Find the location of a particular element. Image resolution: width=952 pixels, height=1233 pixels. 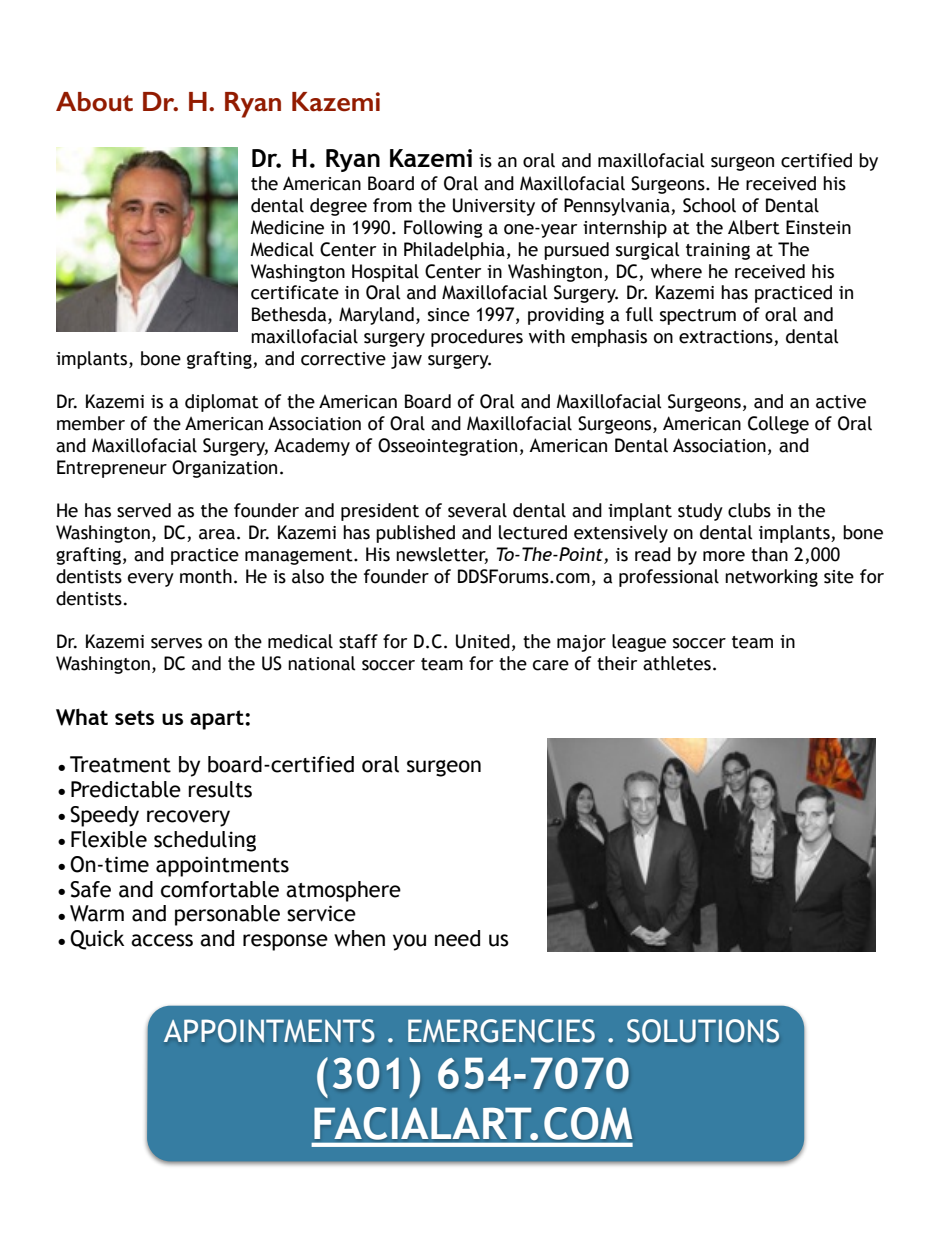

results is located at coordinates (220, 789).
